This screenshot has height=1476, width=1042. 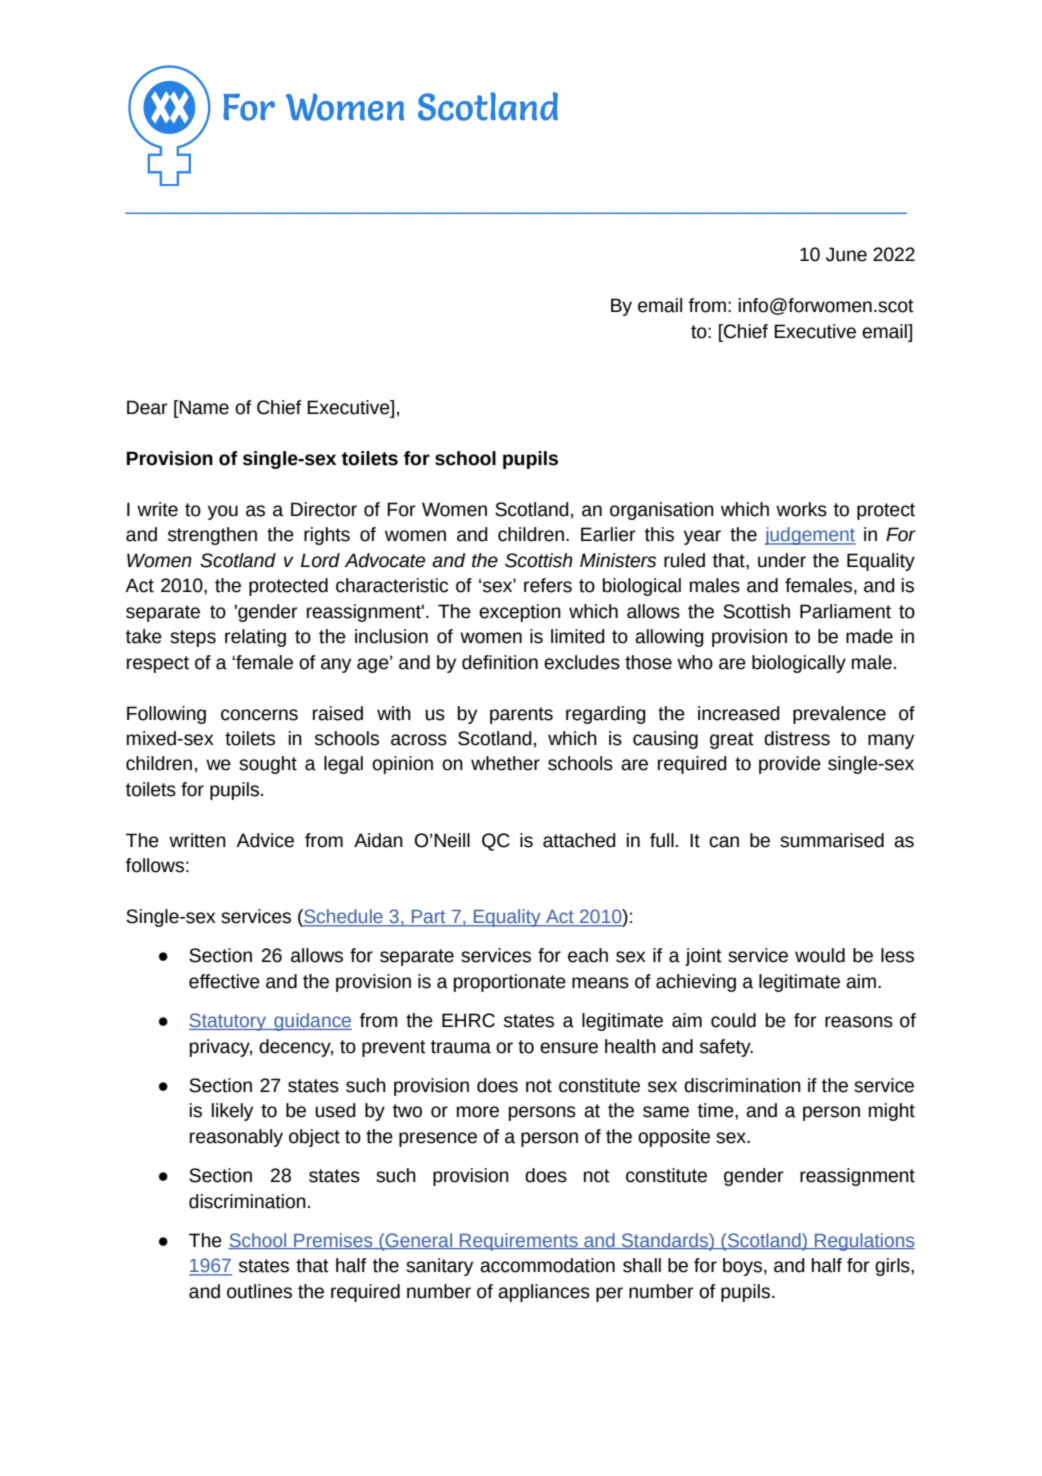 What do you see at coordinates (228, 1022) in the screenshot?
I see `Statutory` at bounding box center [228, 1022].
